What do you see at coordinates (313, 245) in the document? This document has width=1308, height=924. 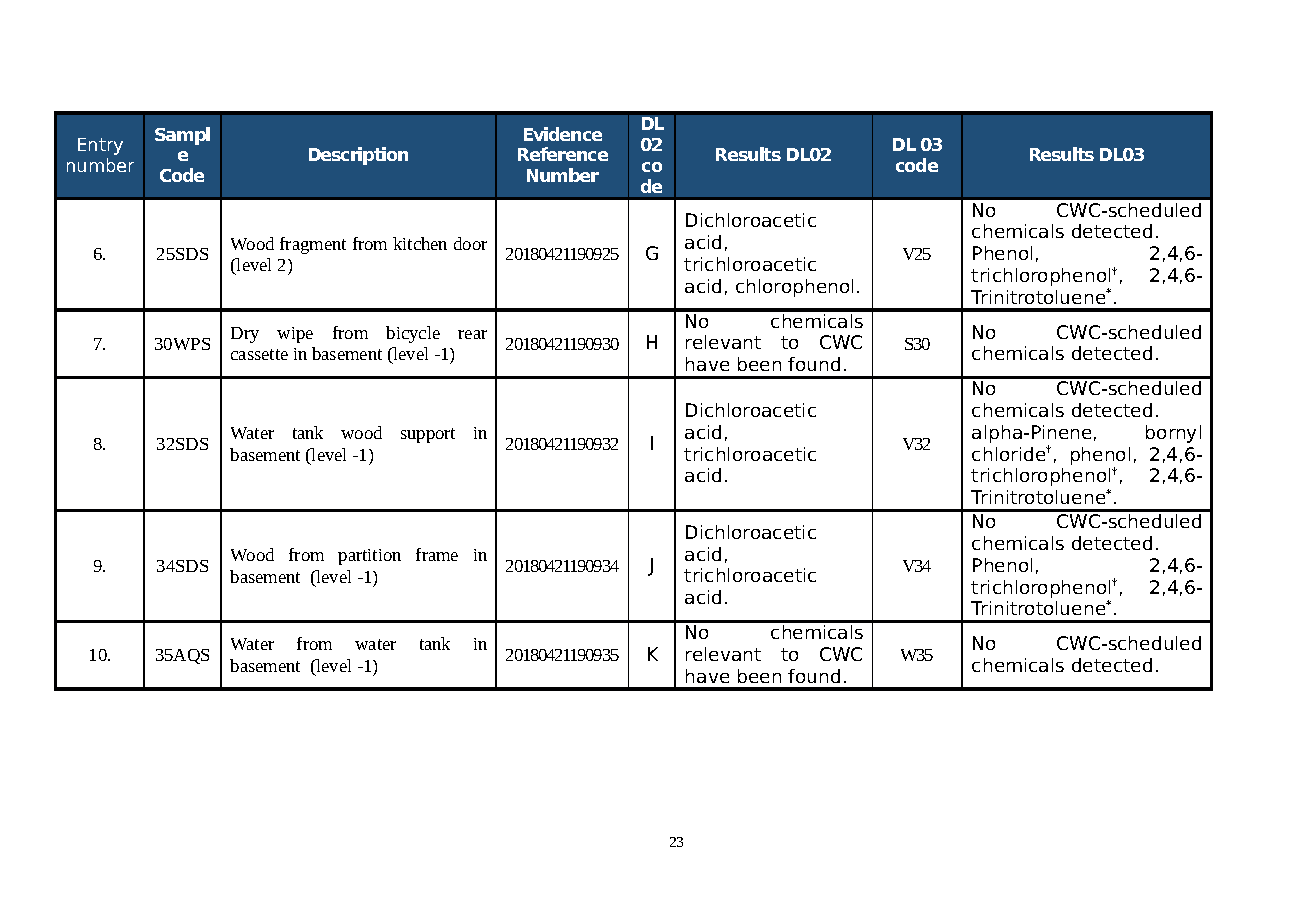 I see `fragment` at bounding box center [313, 245].
